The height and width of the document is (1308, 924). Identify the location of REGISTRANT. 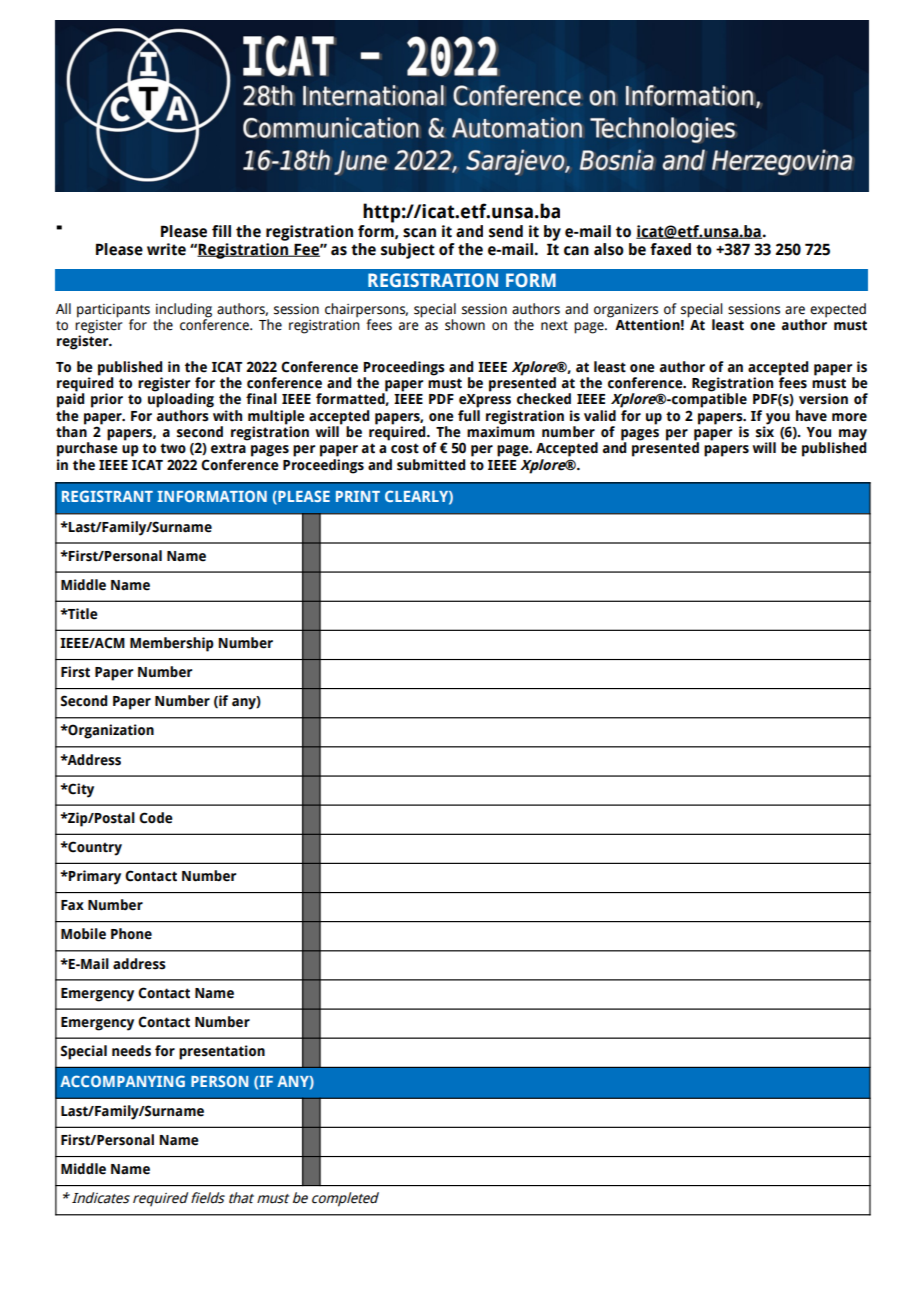
(107, 496).
